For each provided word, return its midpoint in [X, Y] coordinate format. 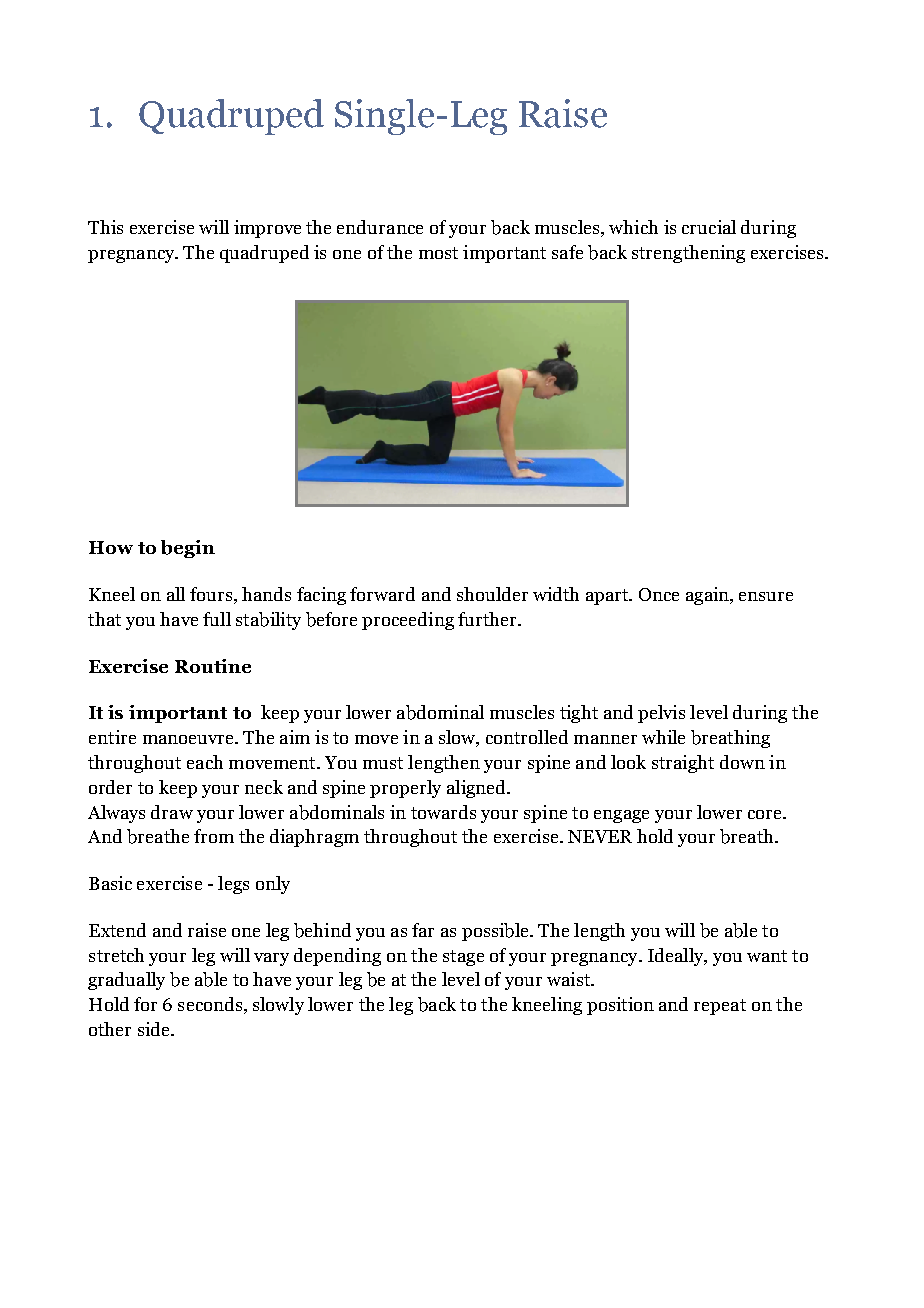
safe [567, 252]
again [708, 596]
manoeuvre [189, 739]
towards [443, 812]
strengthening [688, 254]
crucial [709, 227]
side [155, 1029]
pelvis [661, 714]
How [111, 547]
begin [188, 549]
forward [382, 594]
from [214, 836]
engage [621, 816]
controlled [527, 737]
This [105, 227]
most [438, 253]
